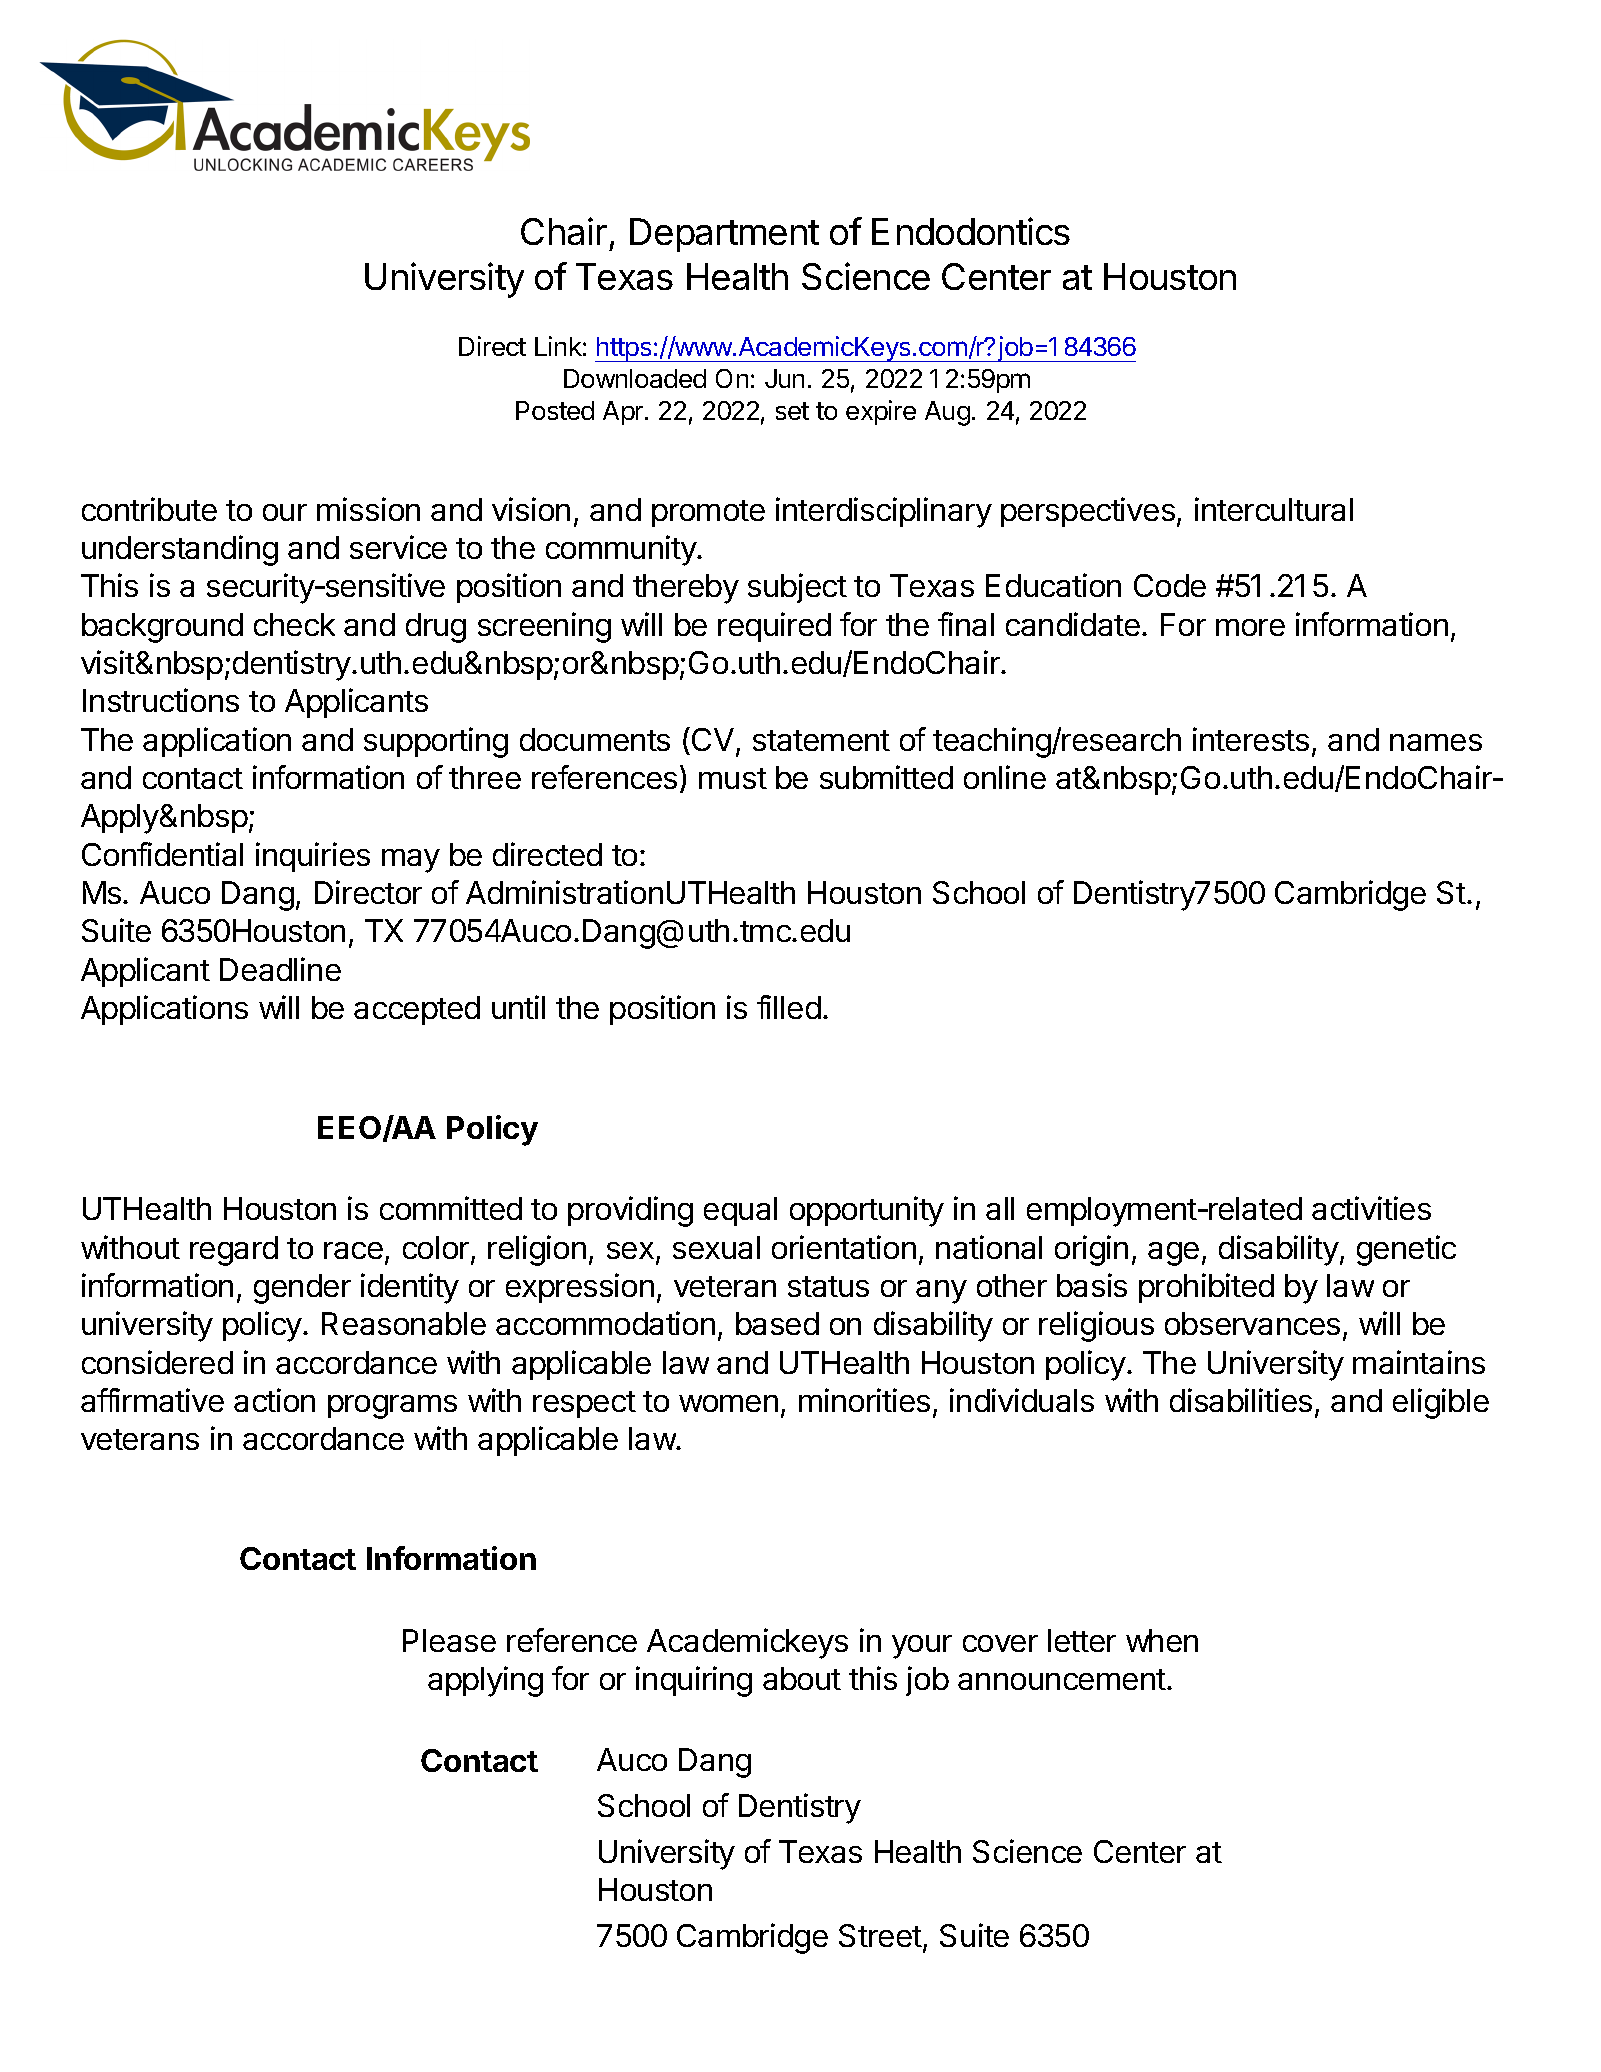  Describe the element at coordinates (417, 1010) in the page. I see `accepted` at that location.
